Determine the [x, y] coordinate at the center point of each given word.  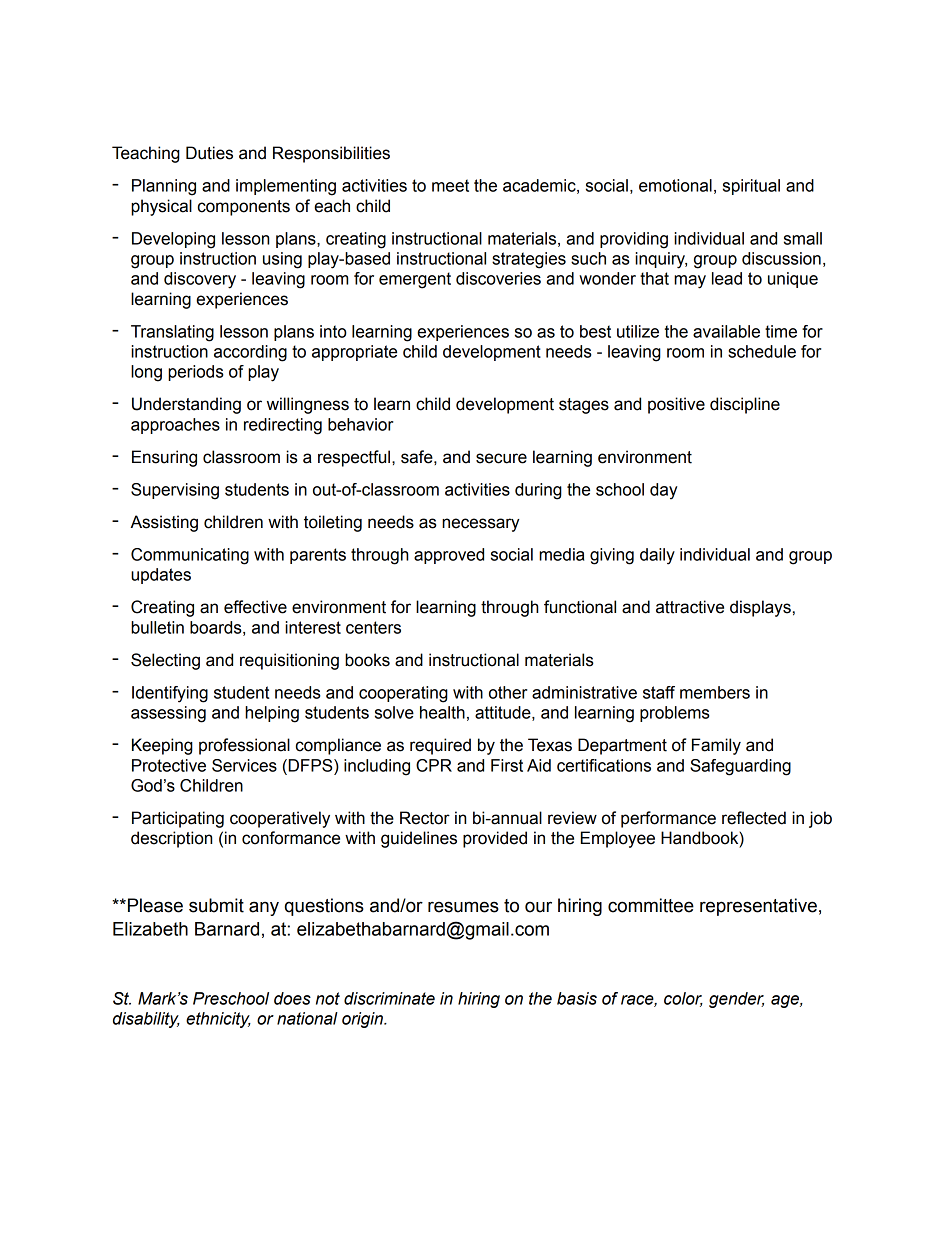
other [508, 692]
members [715, 692]
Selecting [165, 661]
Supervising [175, 491]
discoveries [498, 278]
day [664, 491]
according [250, 353]
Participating [178, 819]
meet [450, 185]
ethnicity [218, 1020]
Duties [209, 153]
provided [495, 839]
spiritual [751, 187]
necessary [481, 525]
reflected [754, 818]
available [726, 331]
